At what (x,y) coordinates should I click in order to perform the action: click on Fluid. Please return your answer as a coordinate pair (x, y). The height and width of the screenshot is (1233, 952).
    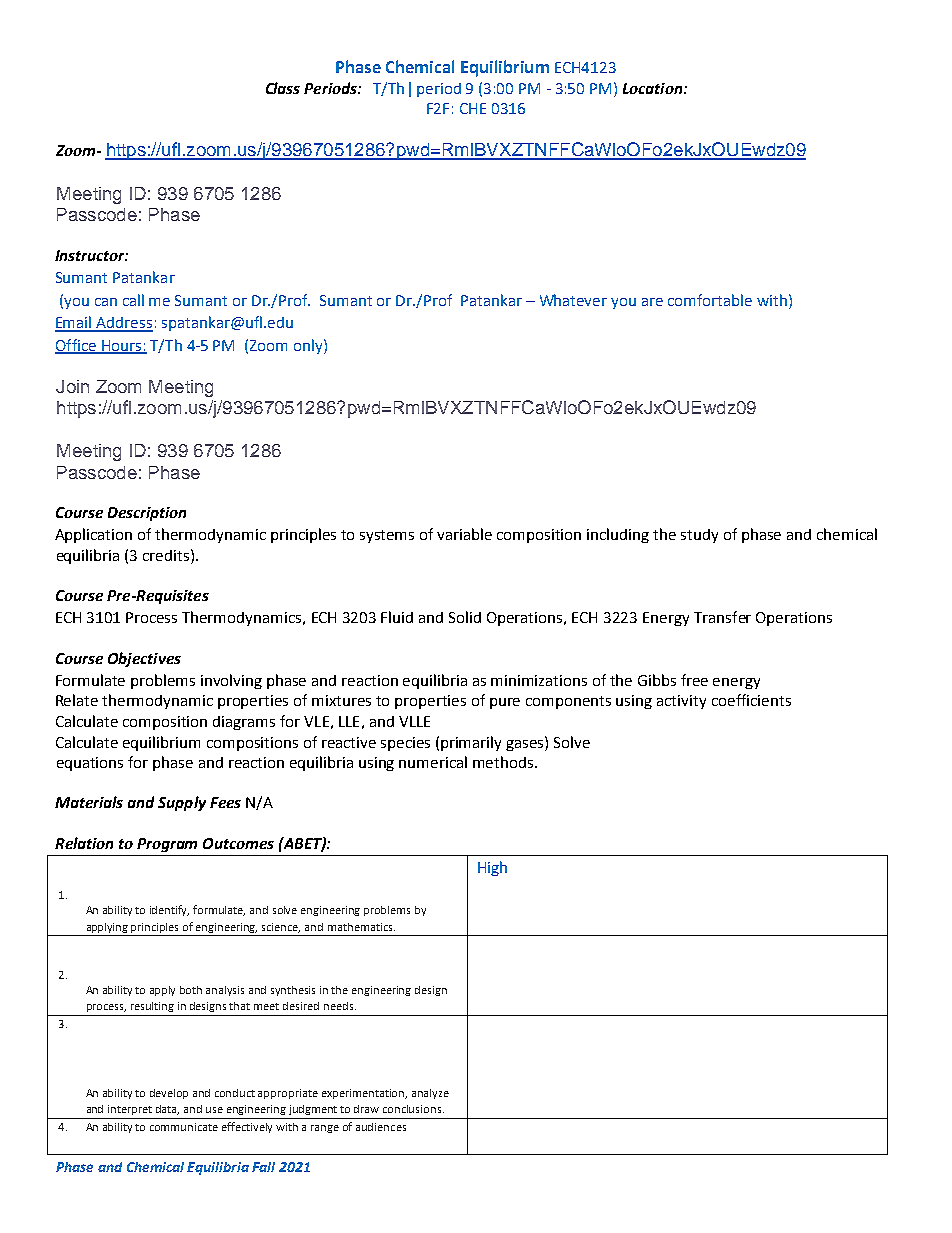
    Looking at the image, I should click on (397, 617).
